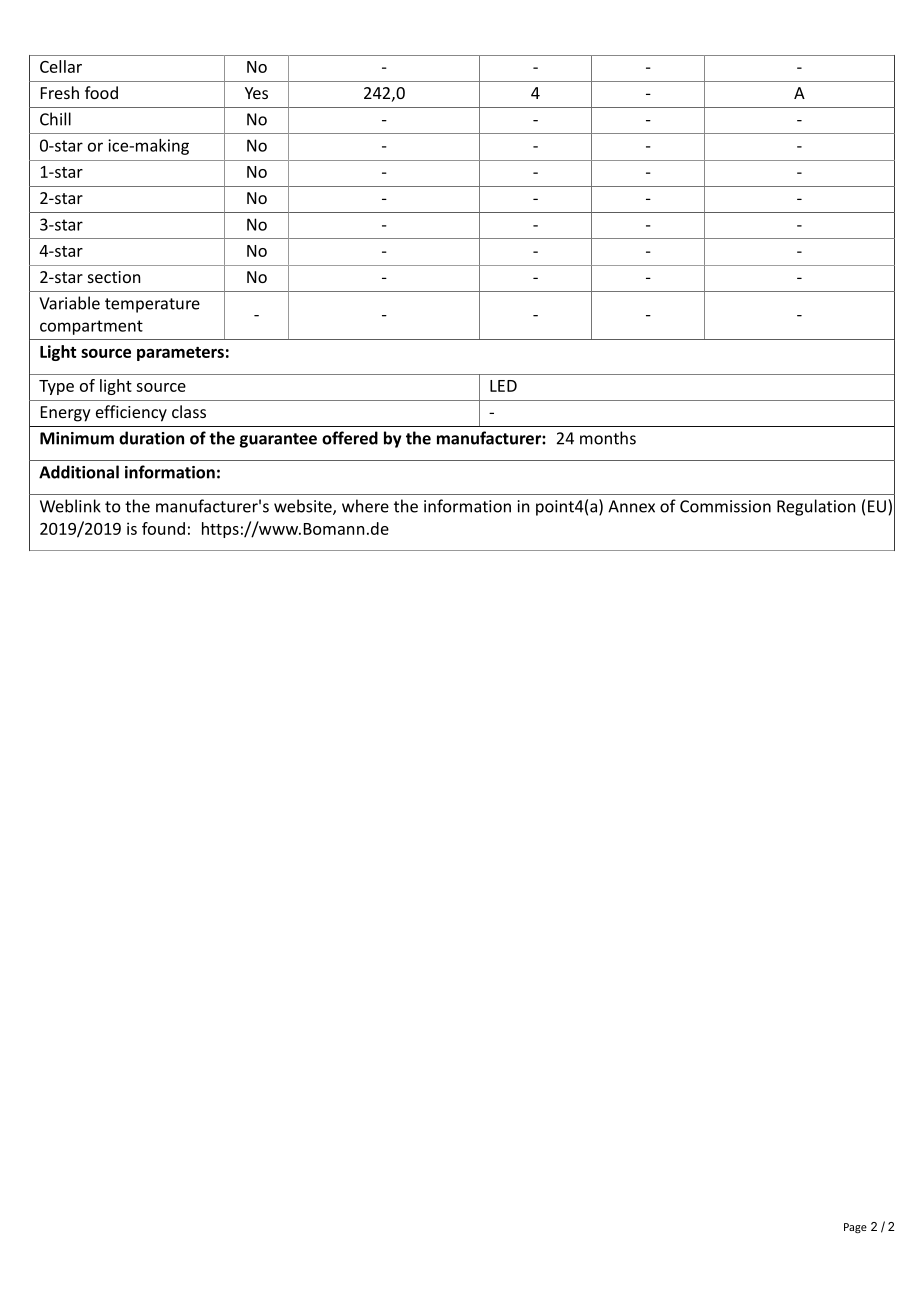  Describe the element at coordinates (304, 507) in the page. I see `website` at that location.
